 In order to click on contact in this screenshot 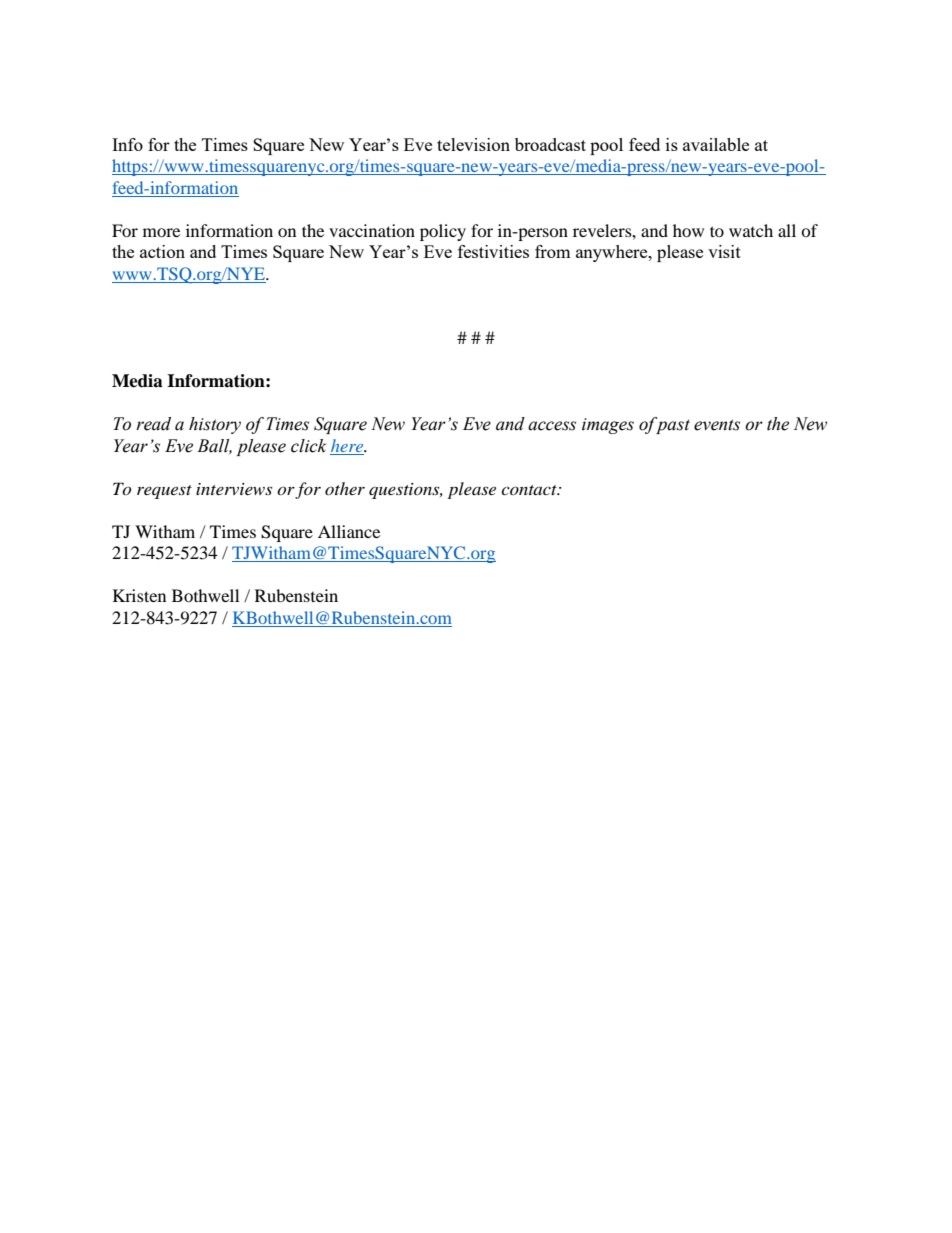, I will do `click(530, 490)`.
